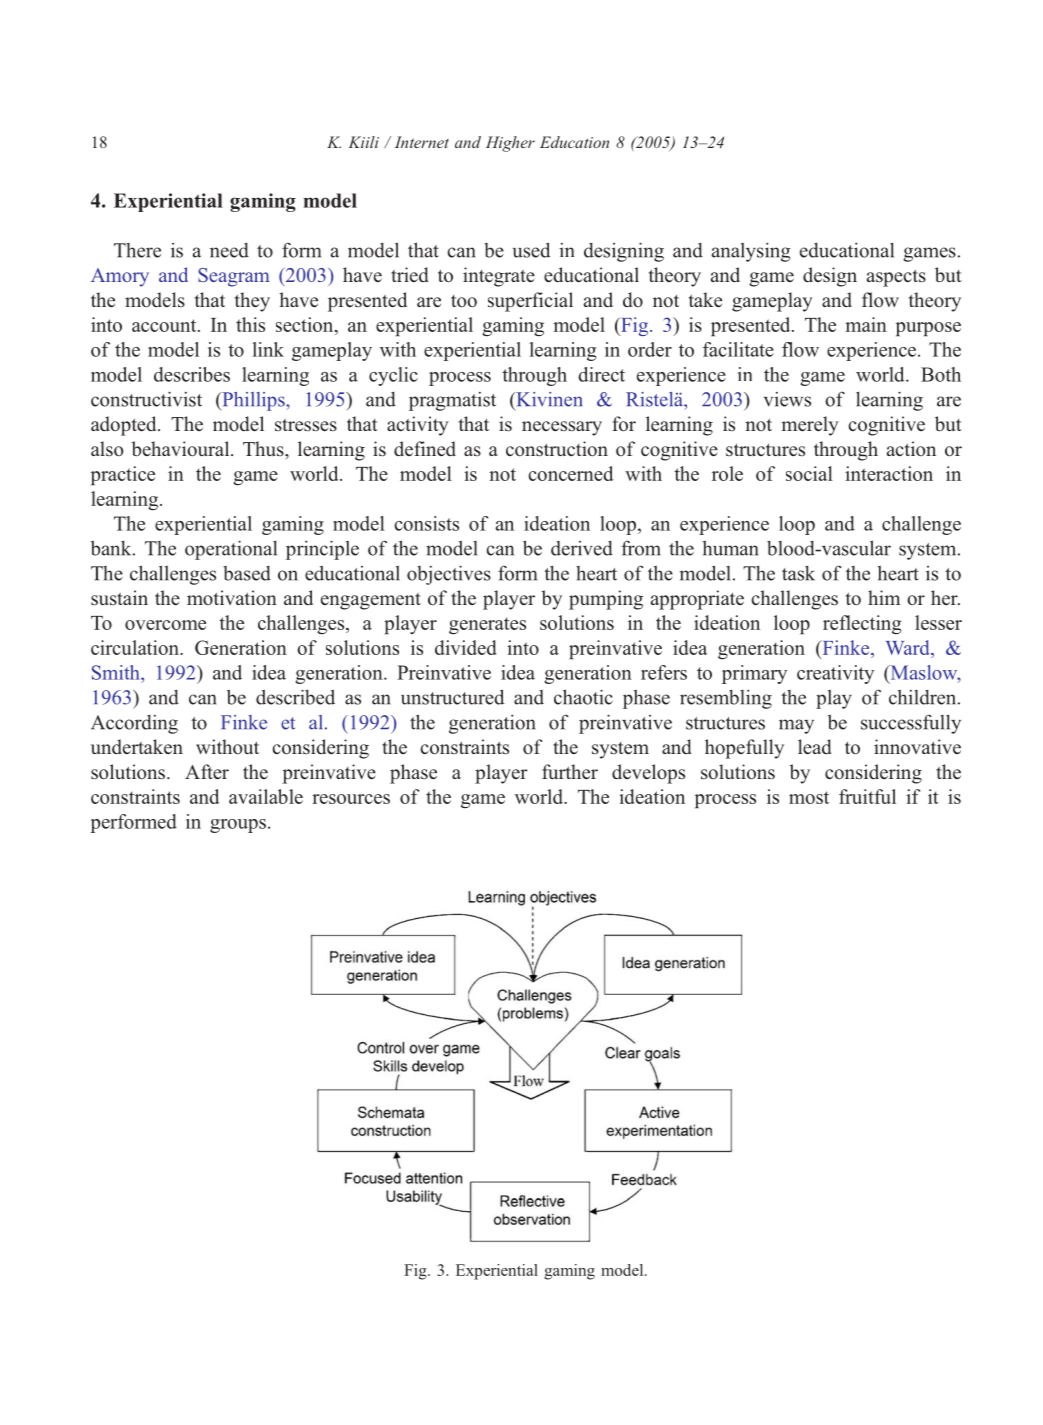  Describe the element at coordinates (510, 144) in the document. I see `Higher` at that location.
